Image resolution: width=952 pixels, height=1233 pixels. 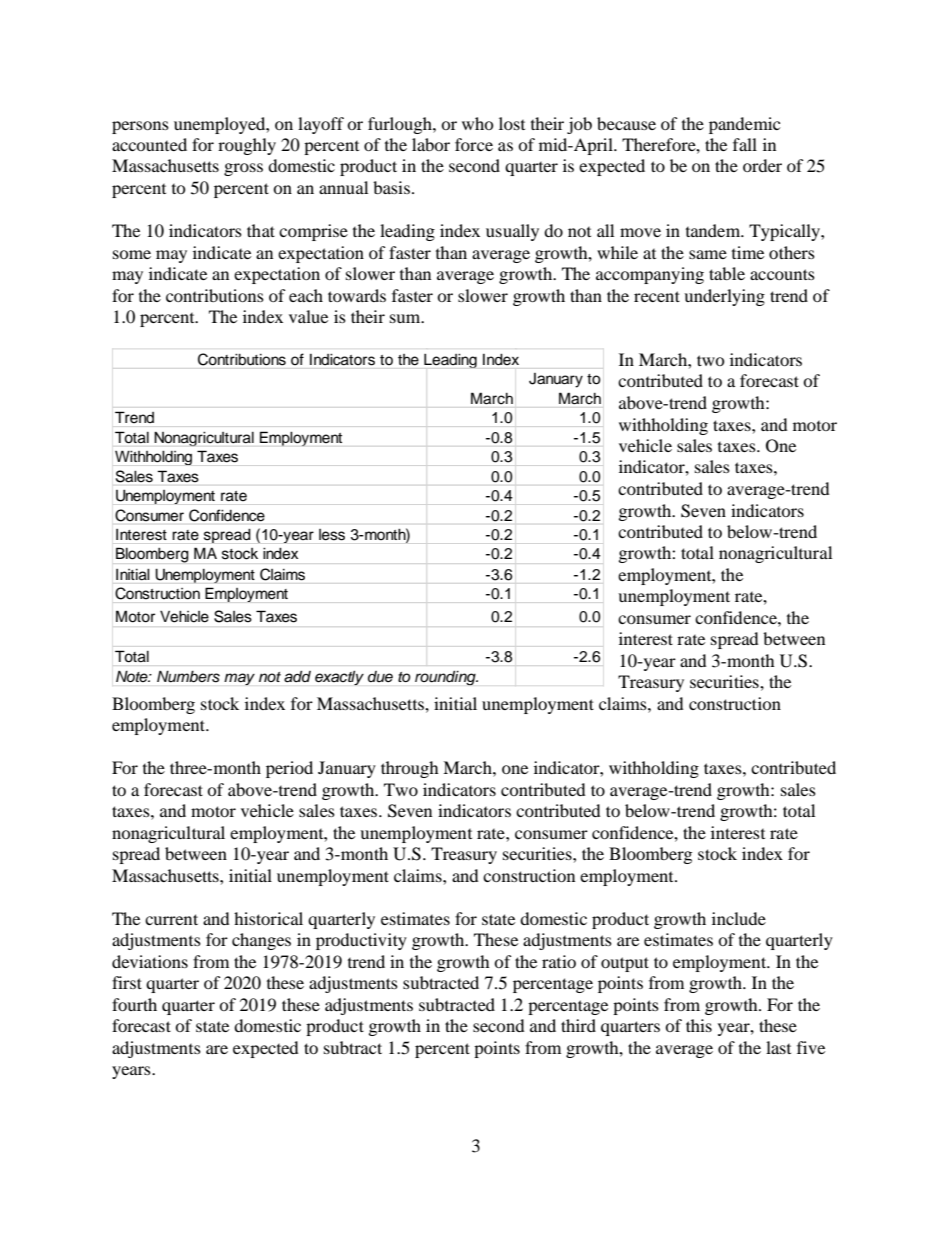 I want to click on current, so click(x=171, y=919).
